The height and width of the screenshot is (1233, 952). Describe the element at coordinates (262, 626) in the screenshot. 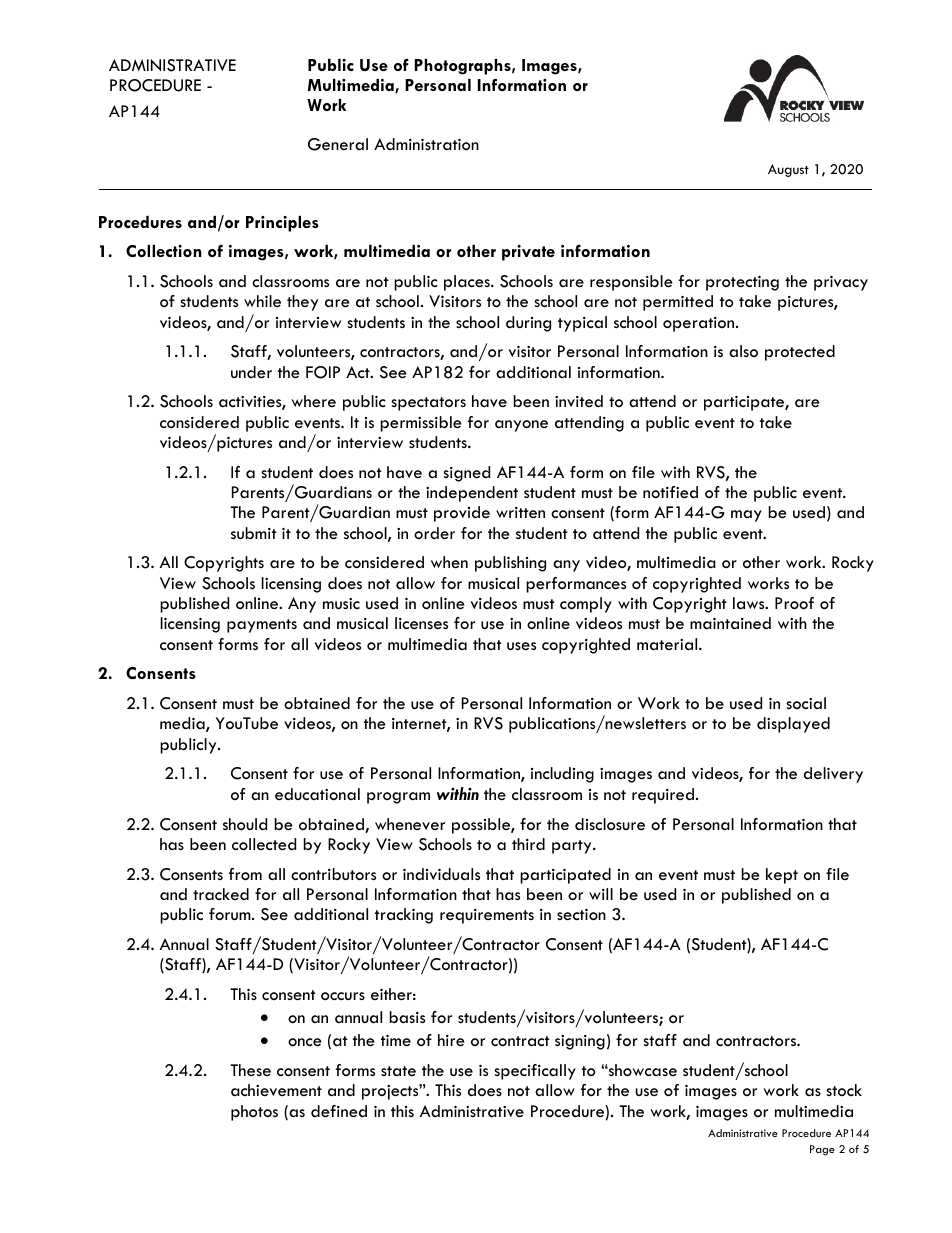

I see `payments` at that location.
